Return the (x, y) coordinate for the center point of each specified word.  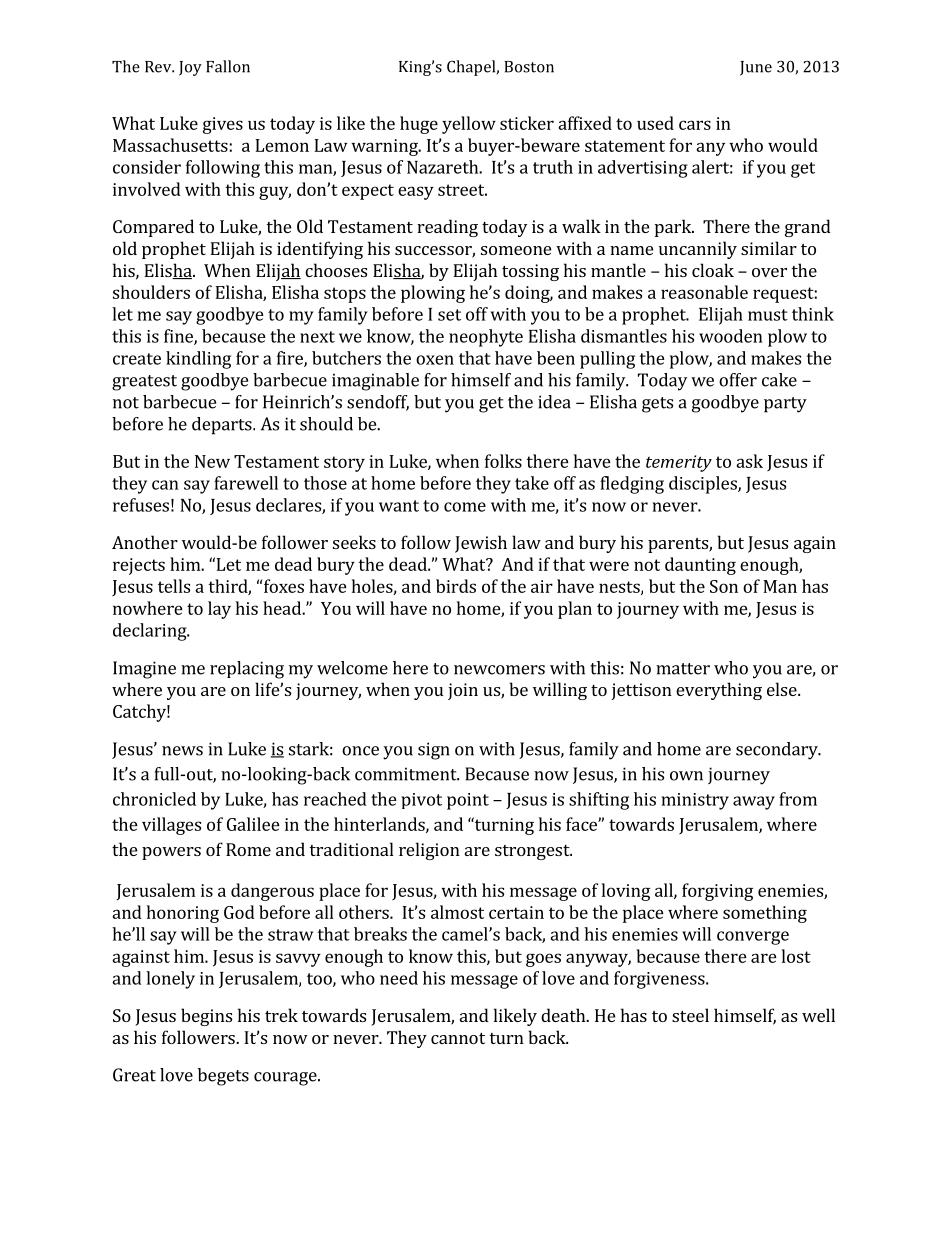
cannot (458, 1038)
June (756, 68)
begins (206, 1017)
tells (174, 586)
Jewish (481, 544)
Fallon (228, 66)
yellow (469, 125)
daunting (700, 566)
